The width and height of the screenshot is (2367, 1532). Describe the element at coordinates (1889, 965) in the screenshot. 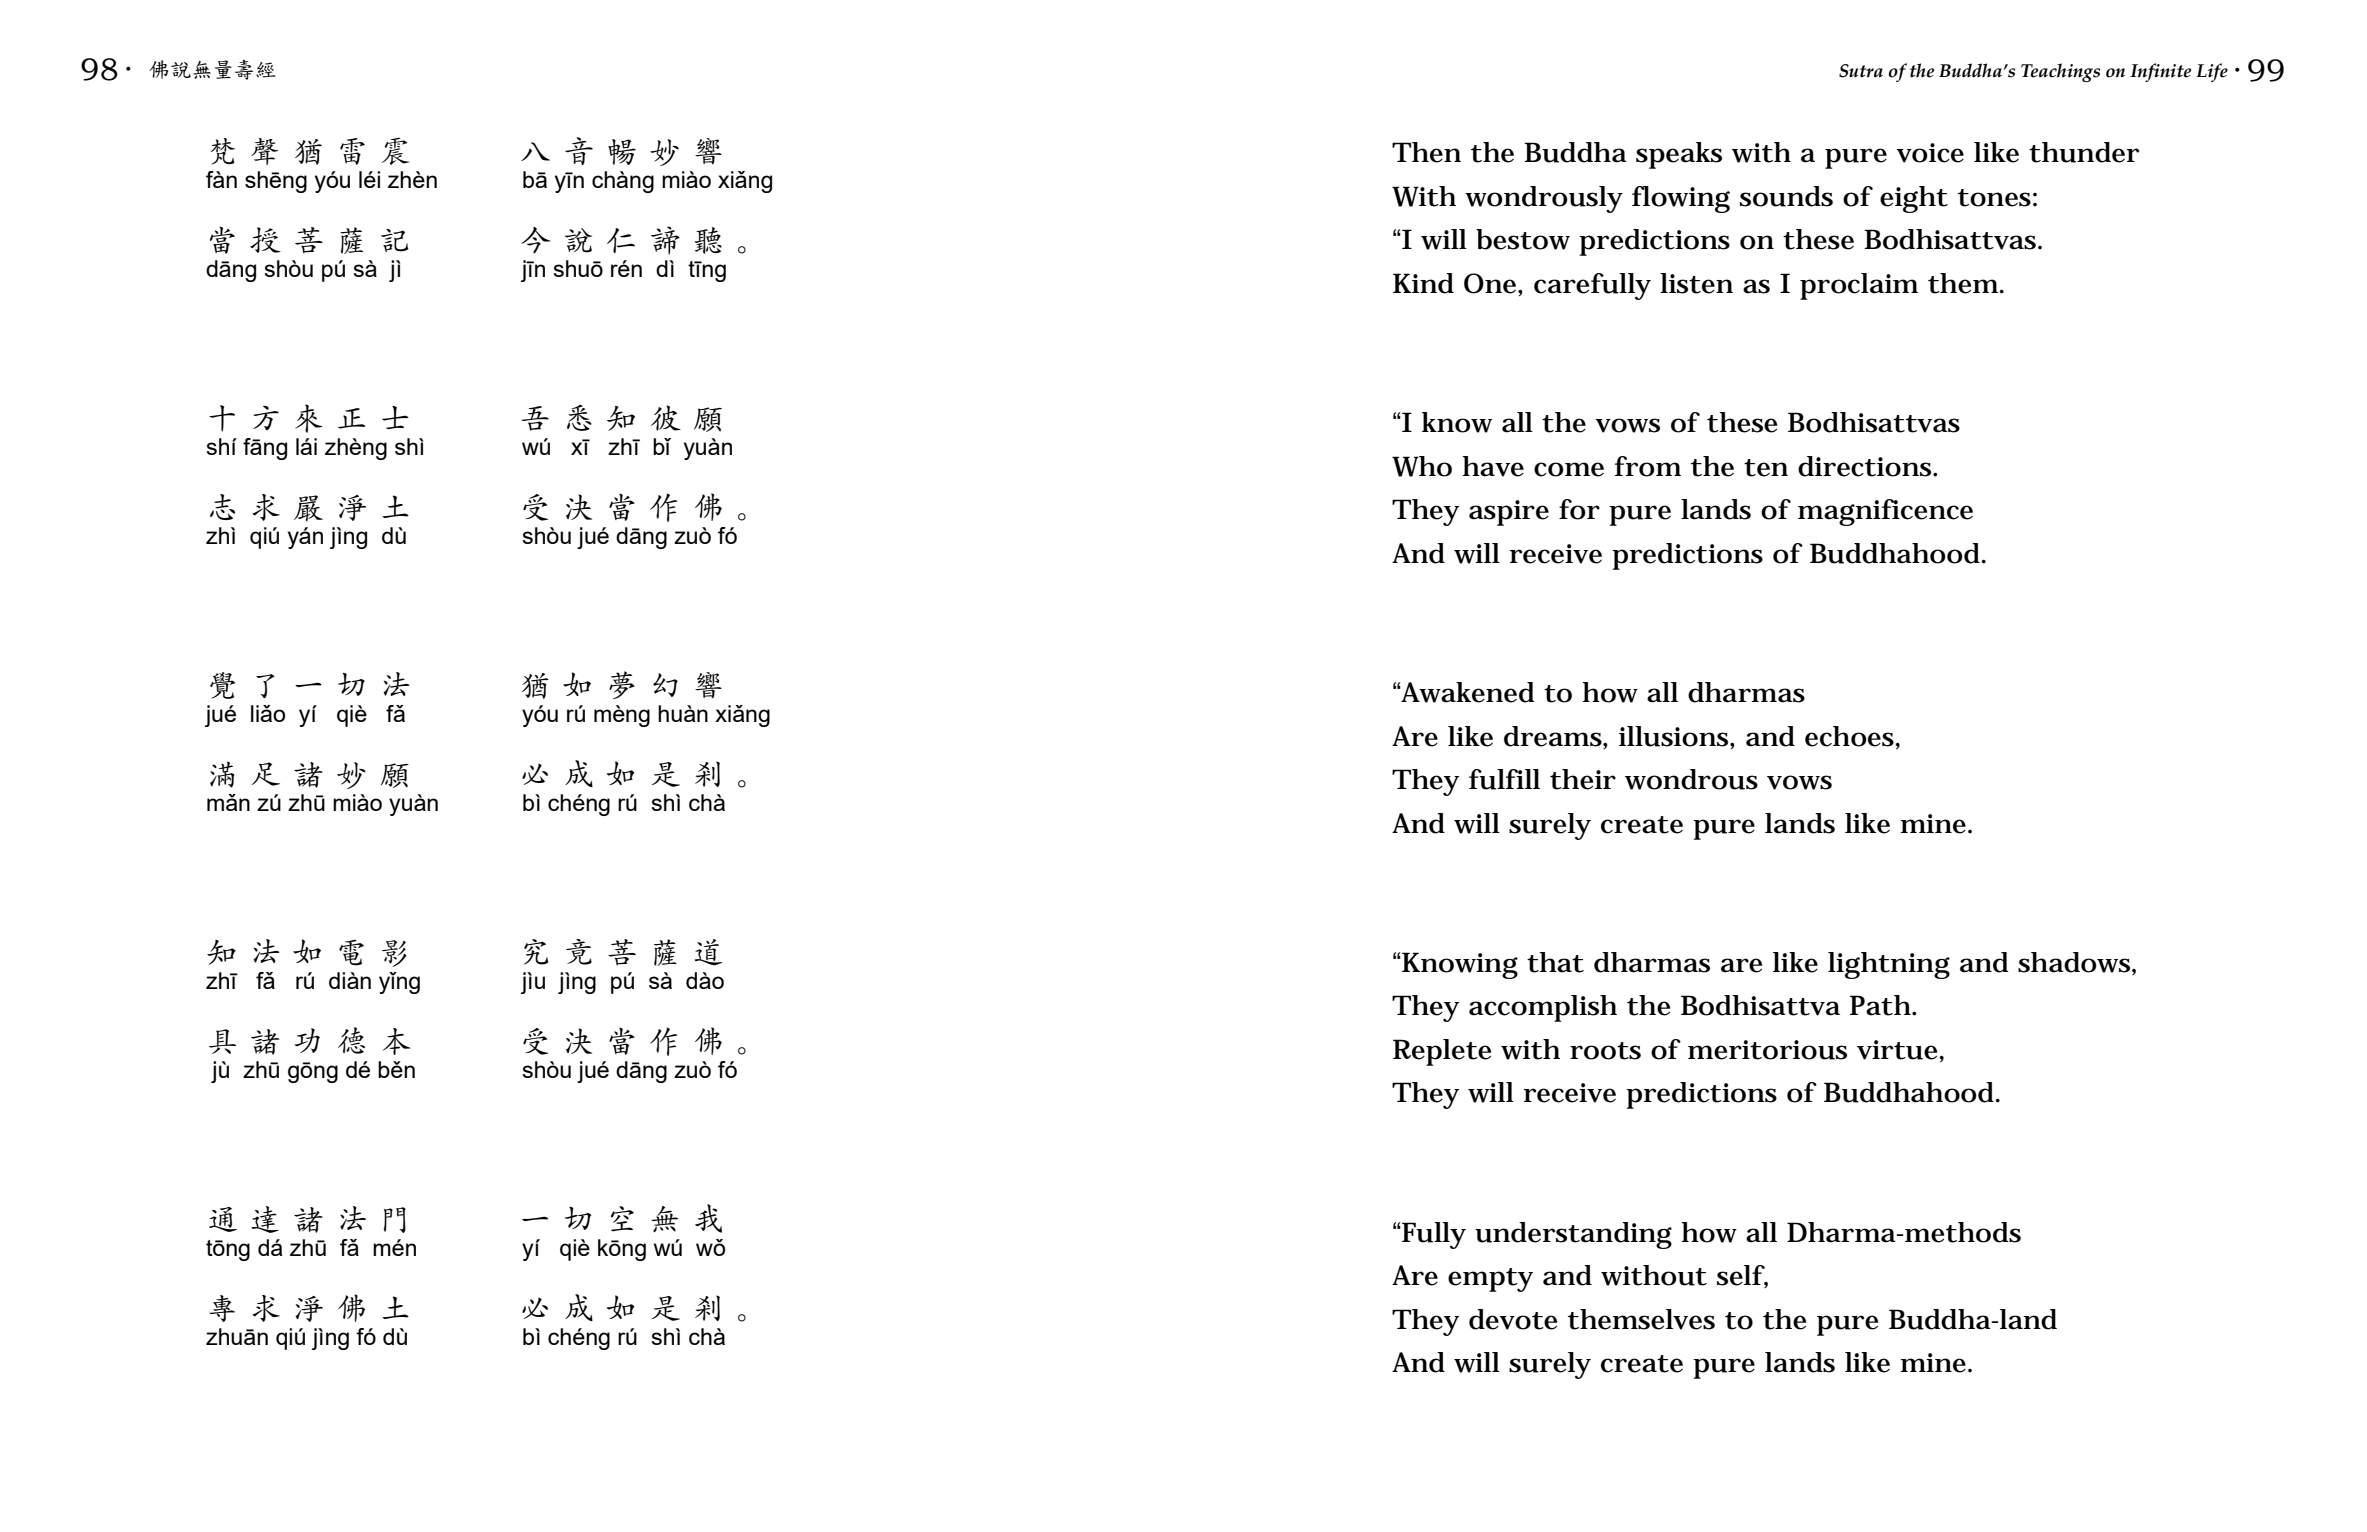

I see `lightning` at that location.
